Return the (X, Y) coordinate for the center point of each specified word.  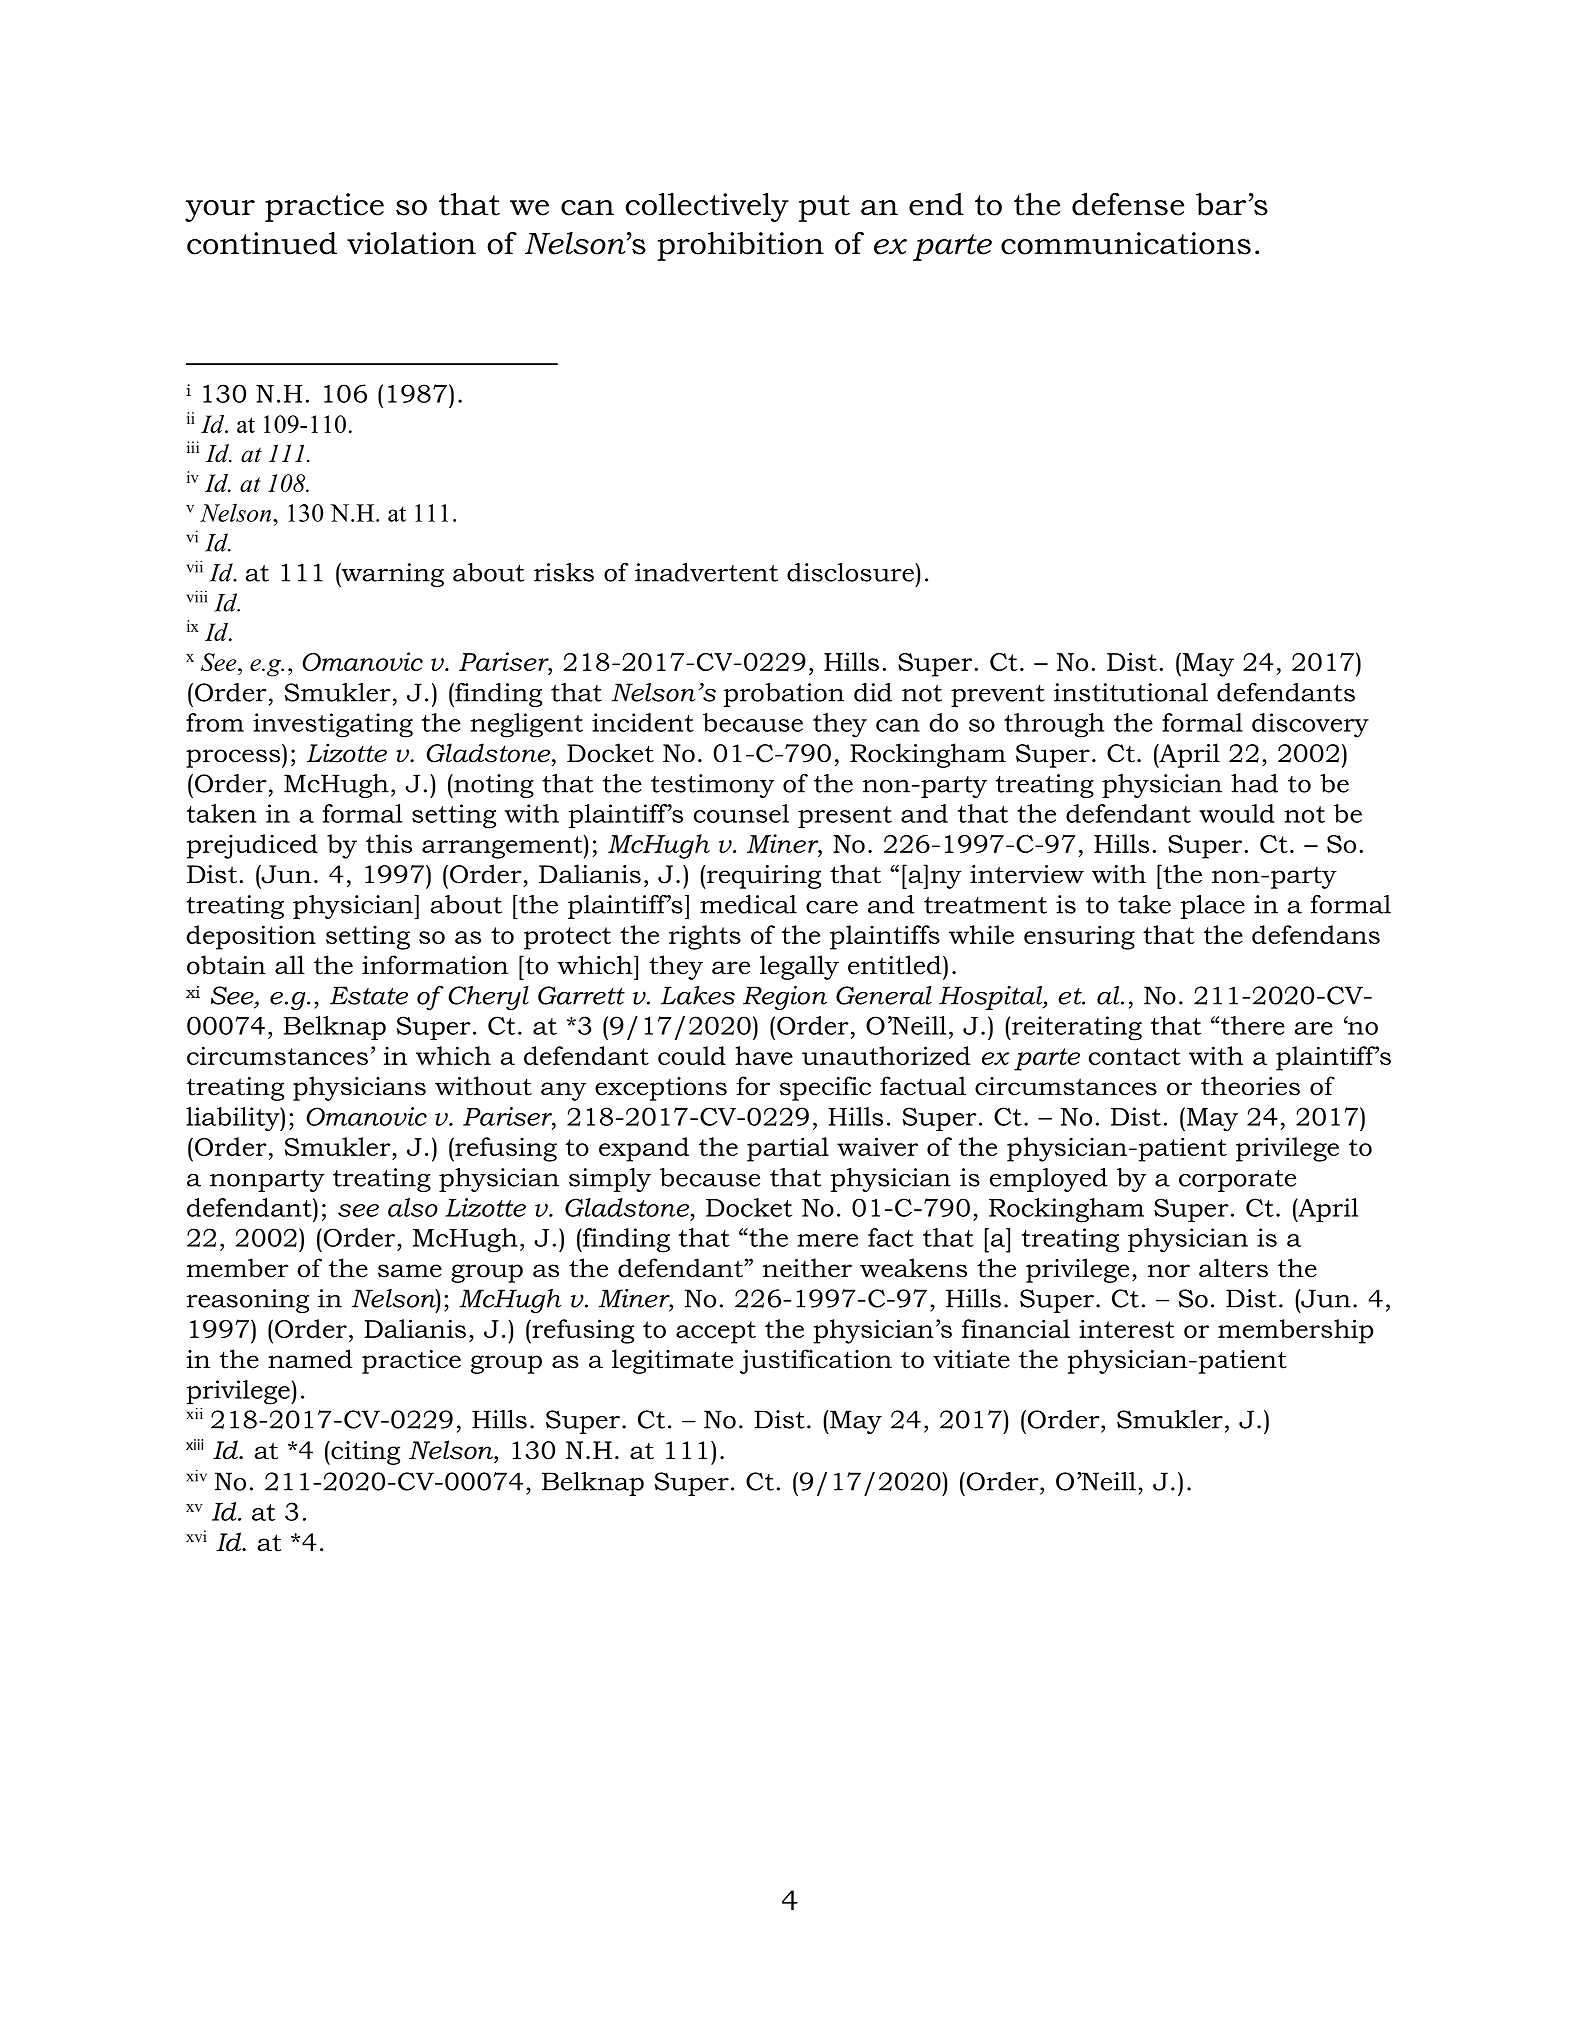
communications (1126, 243)
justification (816, 1361)
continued (262, 243)
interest (1126, 1328)
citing (364, 1453)
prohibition (740, 246)
